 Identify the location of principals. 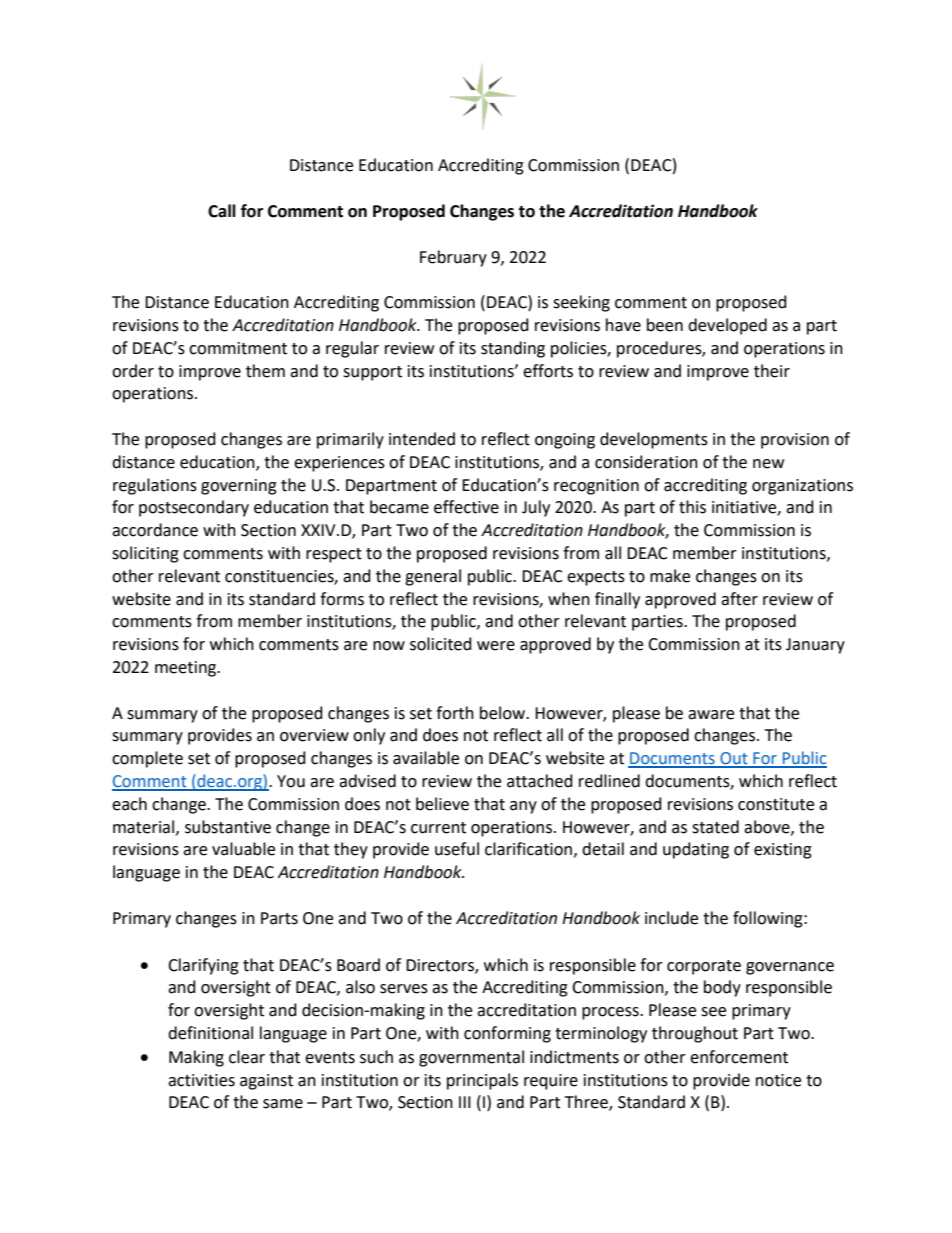
(482, 1081).
